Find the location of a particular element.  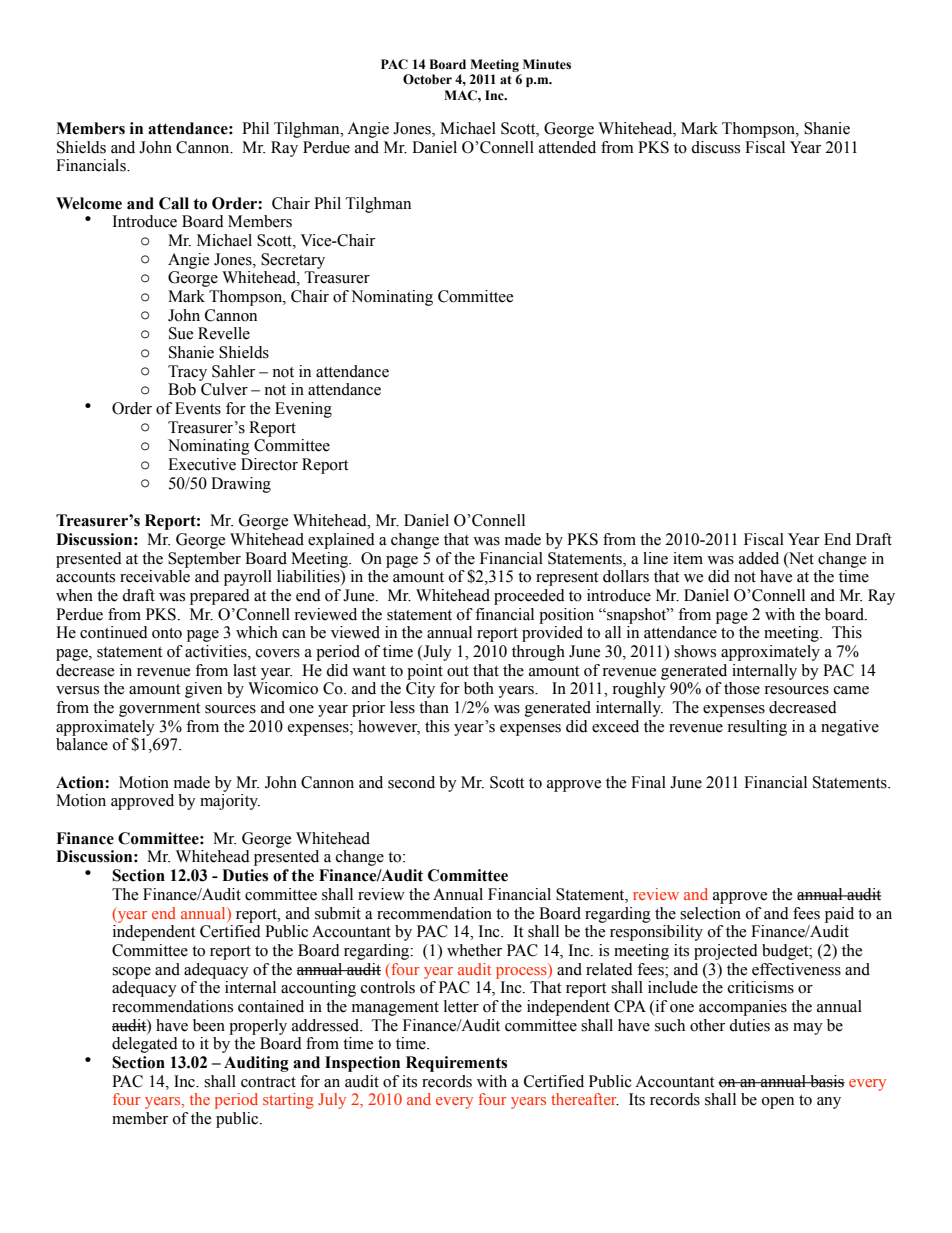

Net is located at coordinates (800, 558).
